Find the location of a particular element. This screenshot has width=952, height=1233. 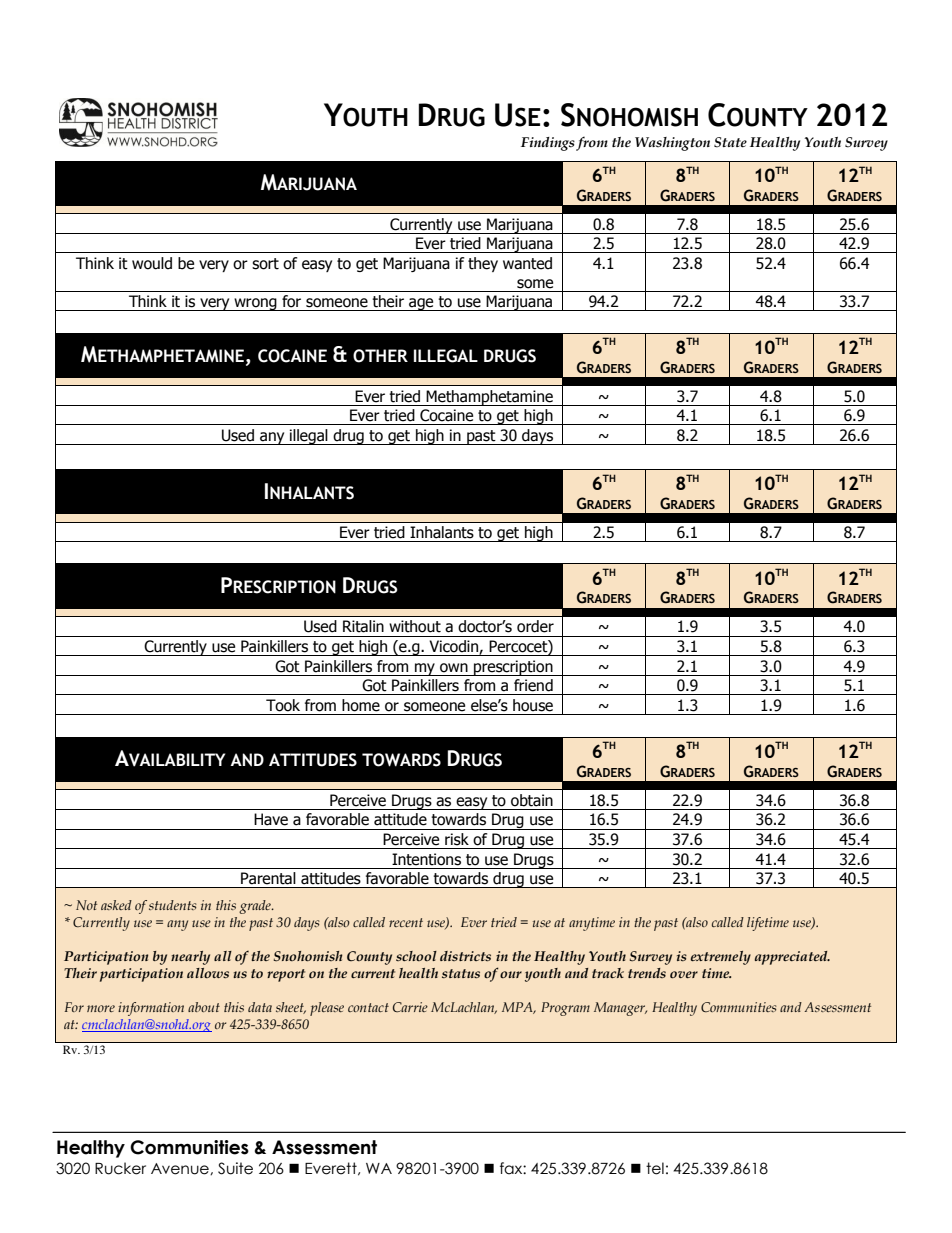

own is located at coordinates (454, 668).
